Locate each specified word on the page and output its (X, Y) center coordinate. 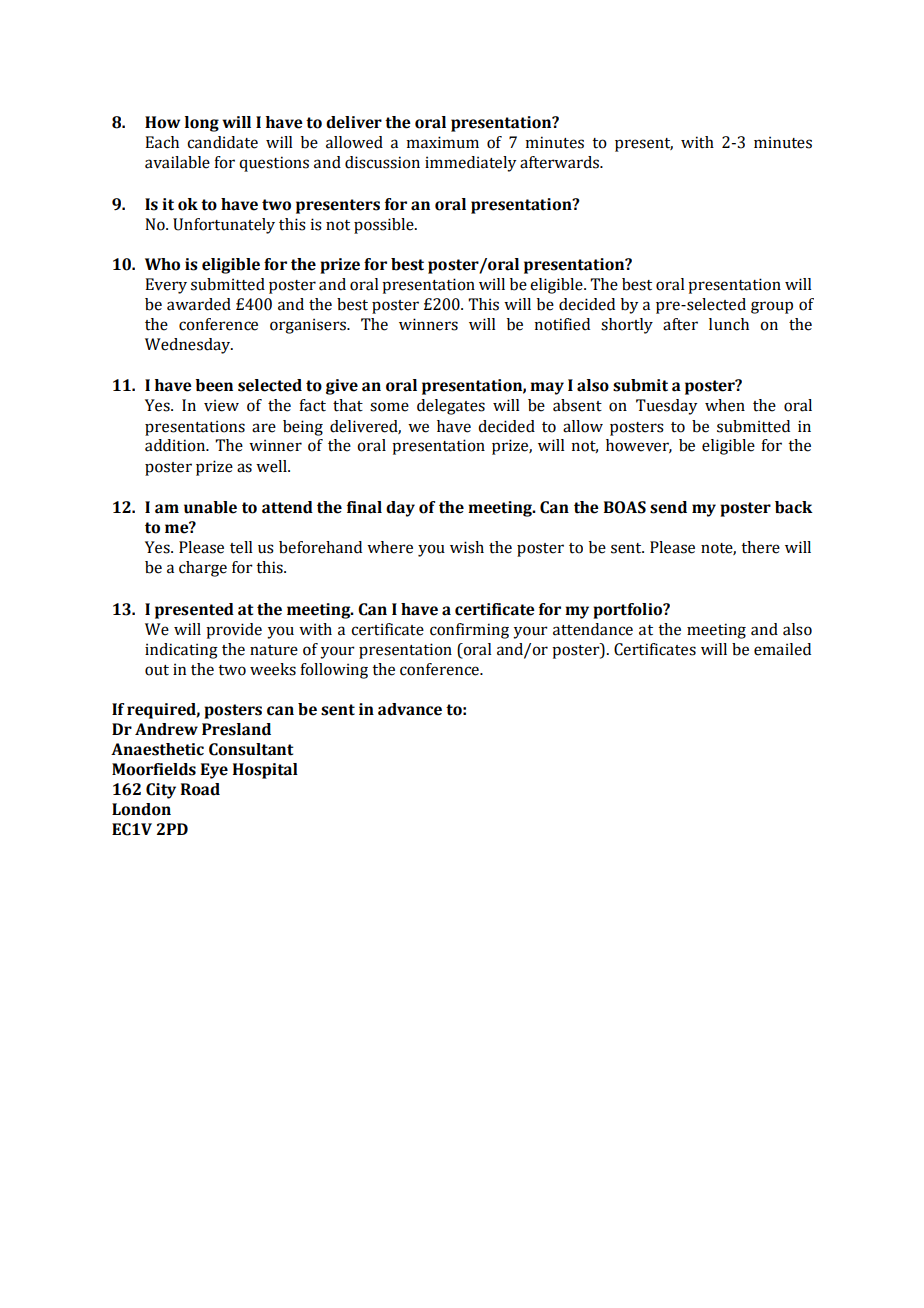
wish (467, 547)
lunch (729, 324)
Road (200, 789)
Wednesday (189, 346)
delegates (451, 407)
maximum (442, 142)
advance (410, 709)
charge (203, 569)
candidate (222, 142)
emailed (782, 649)
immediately (471, 164)
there (760, 547)
